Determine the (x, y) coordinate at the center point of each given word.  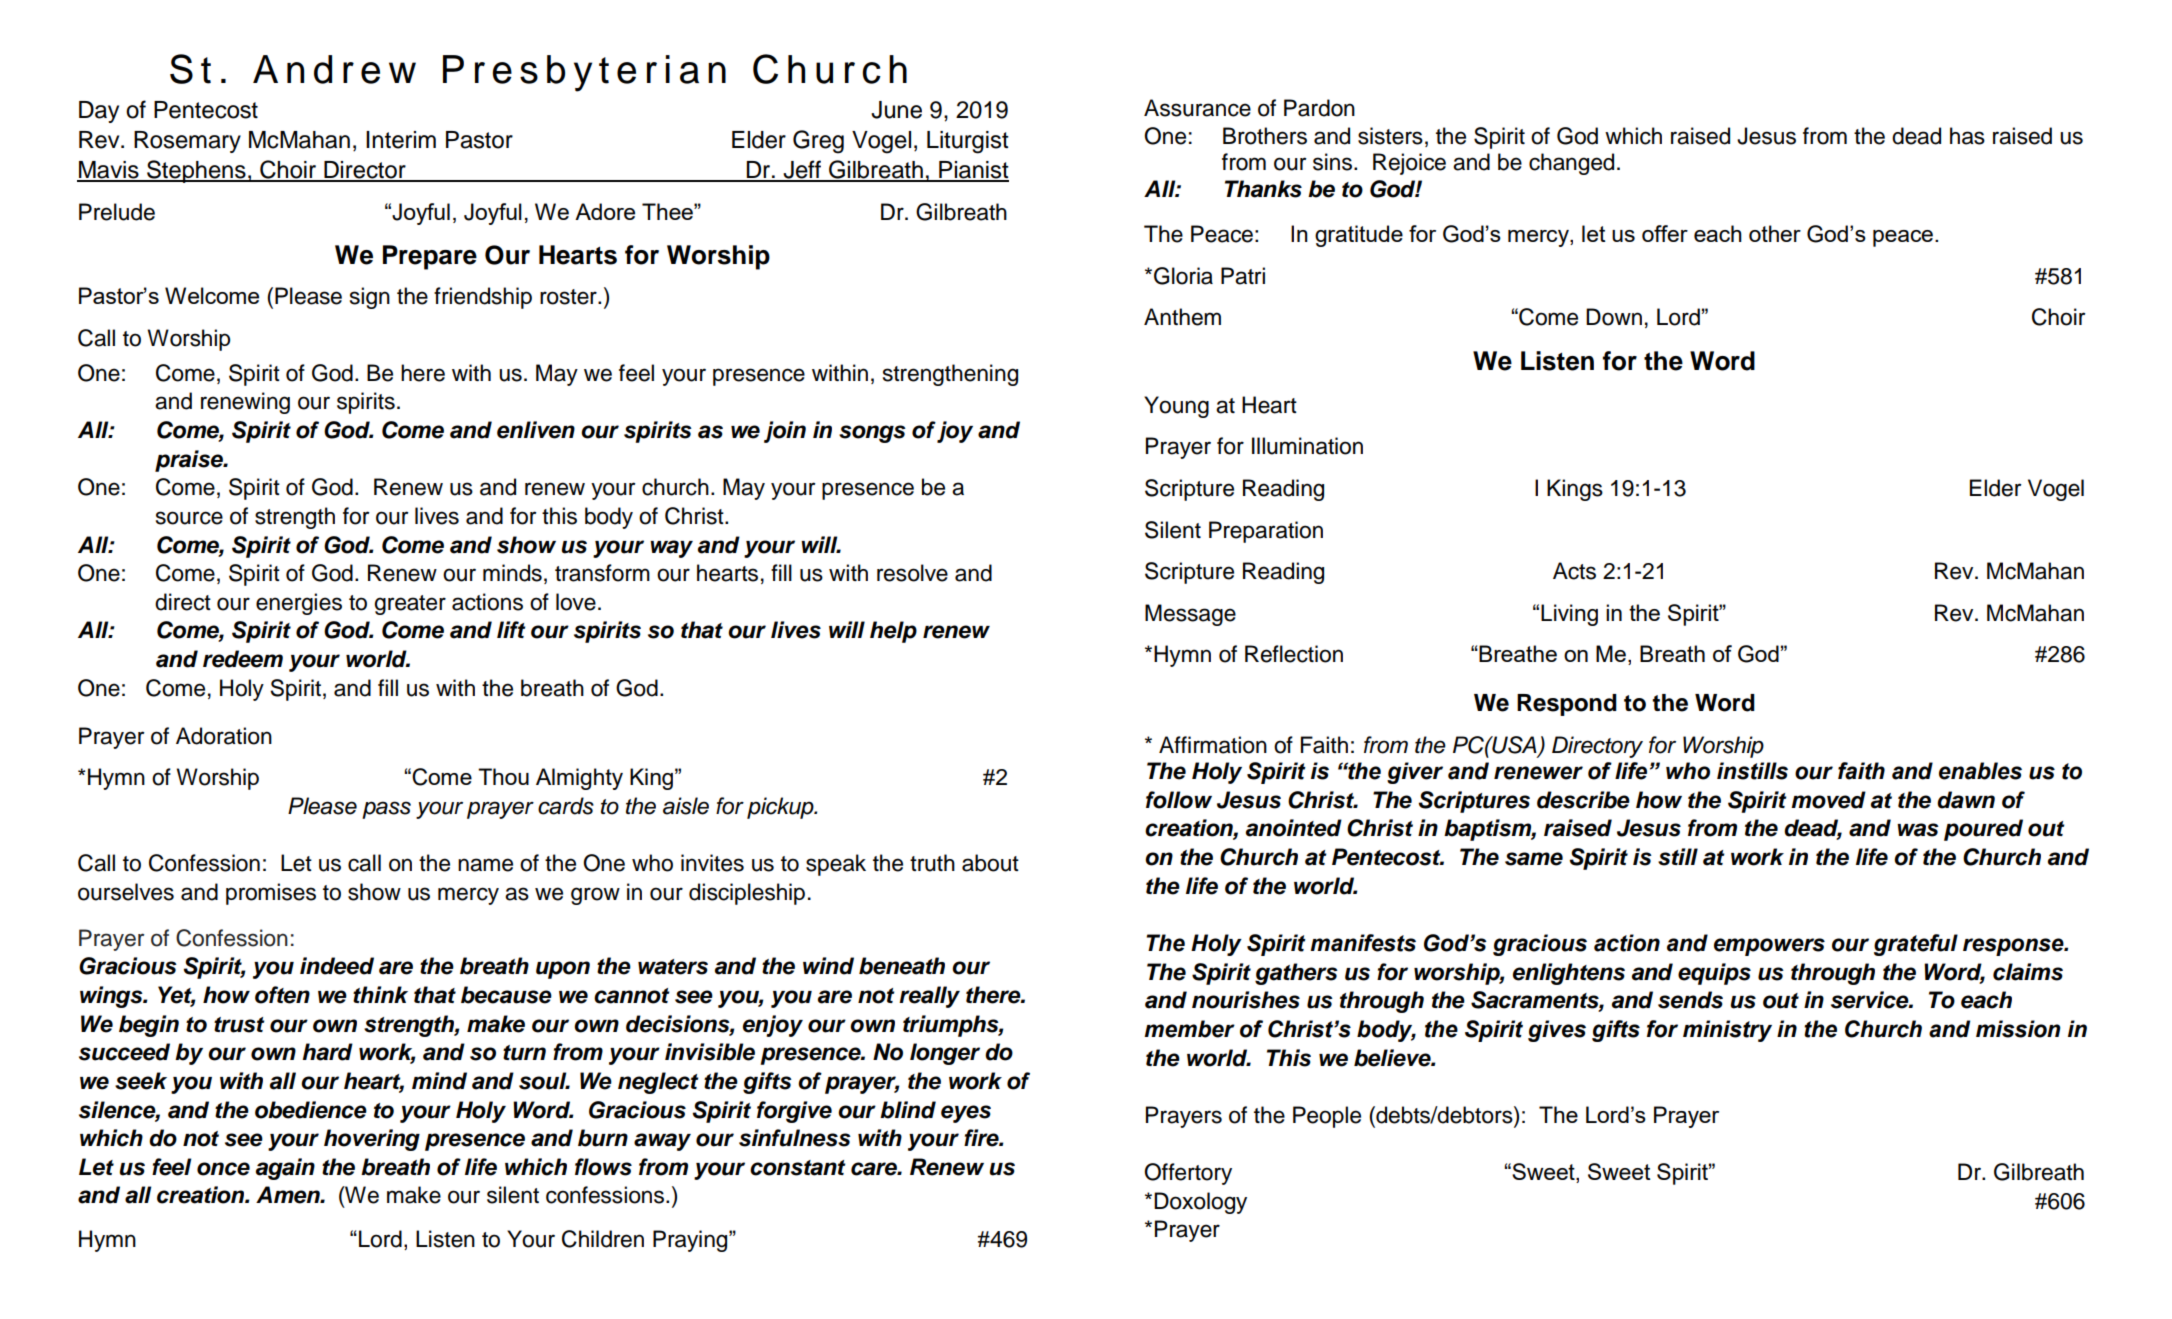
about (990, 863)
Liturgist (968, 142)
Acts (1574, 571)
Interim (401, 140)
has (1967, 136)
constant (797, 1168)
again (285, 1169)
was (1918, 830)
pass (386, 810)
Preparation (1266, 532)
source (189, 518)
